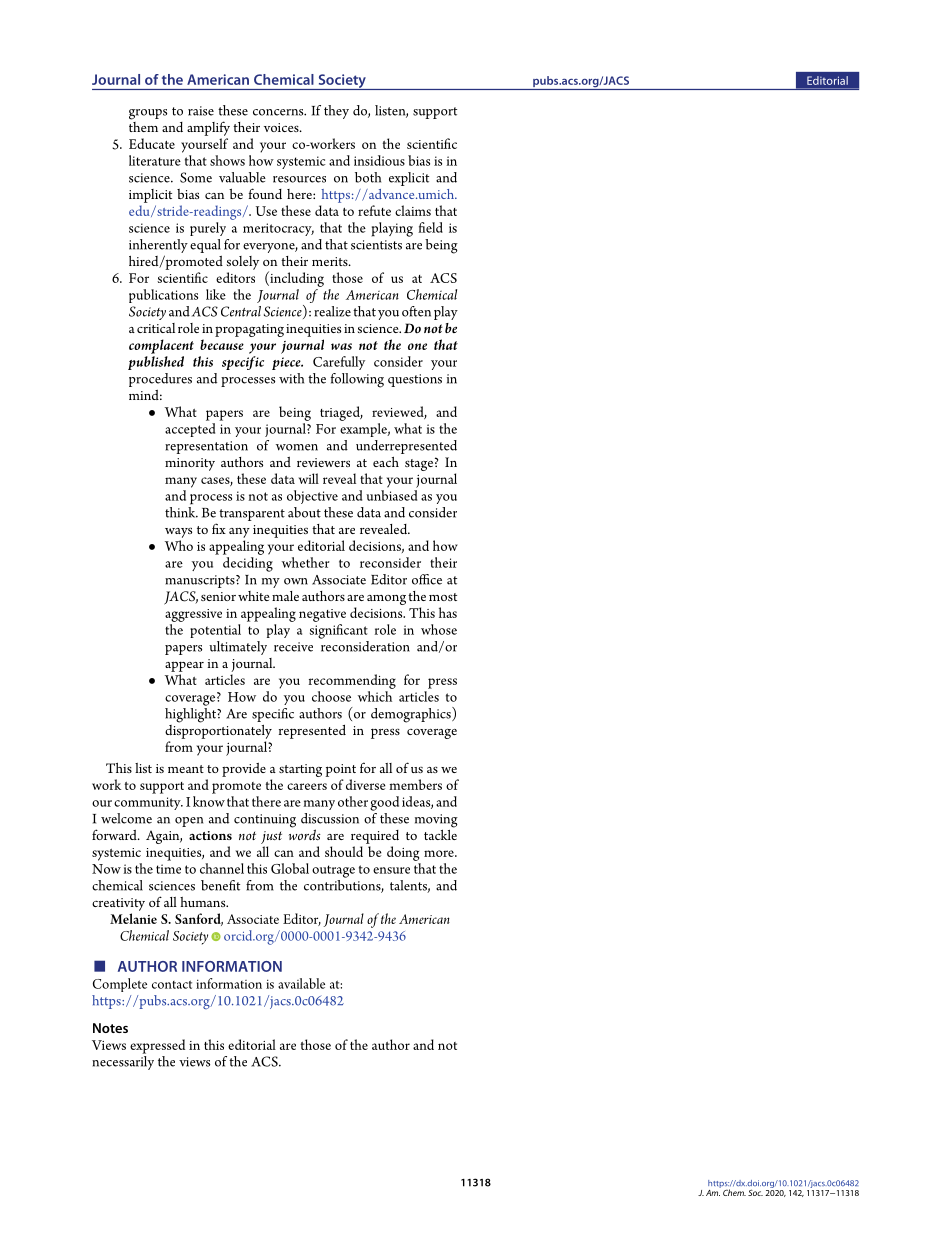  I want to click on questions, so click(415, 380).
